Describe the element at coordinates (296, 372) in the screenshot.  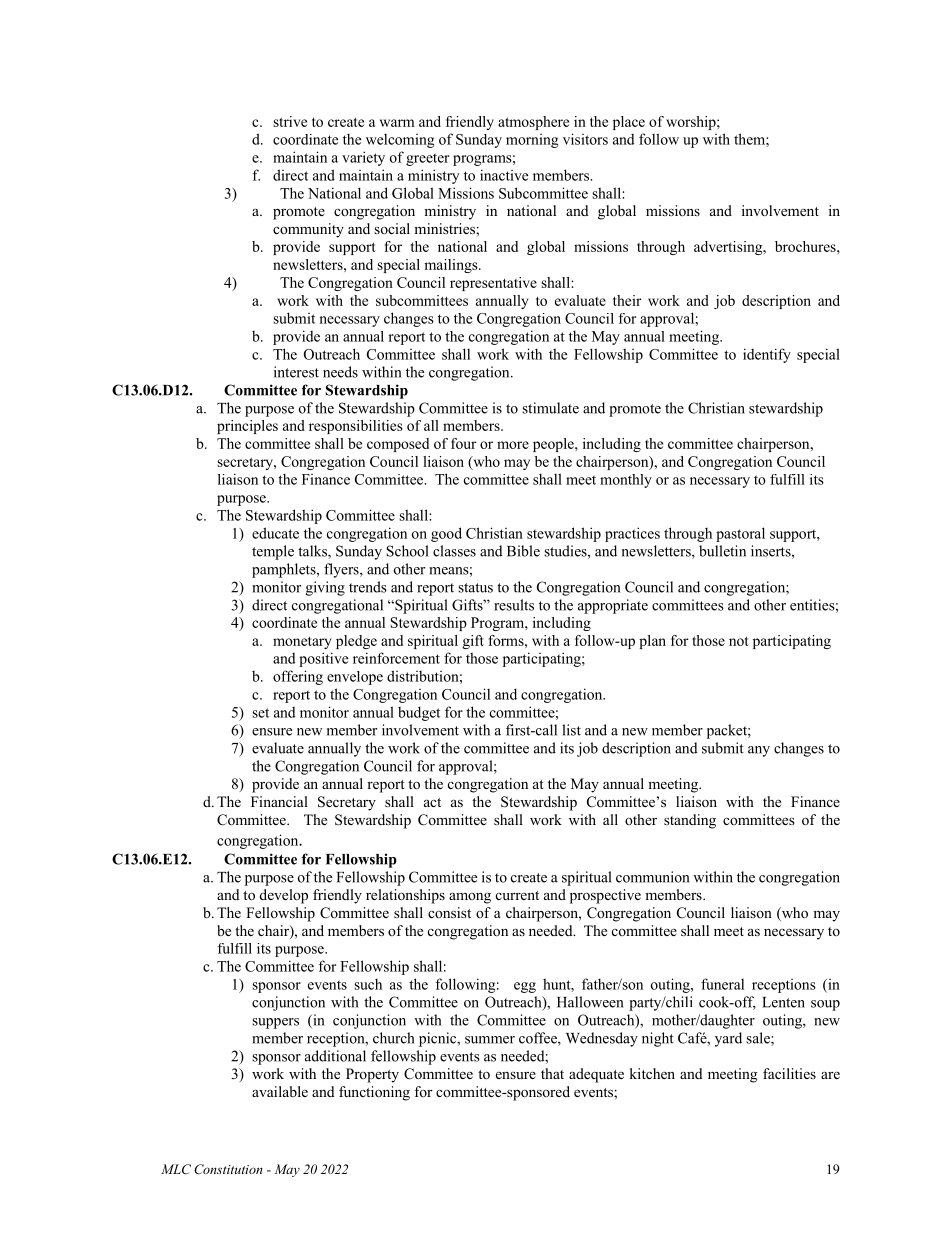
I see `interest` at that location.
